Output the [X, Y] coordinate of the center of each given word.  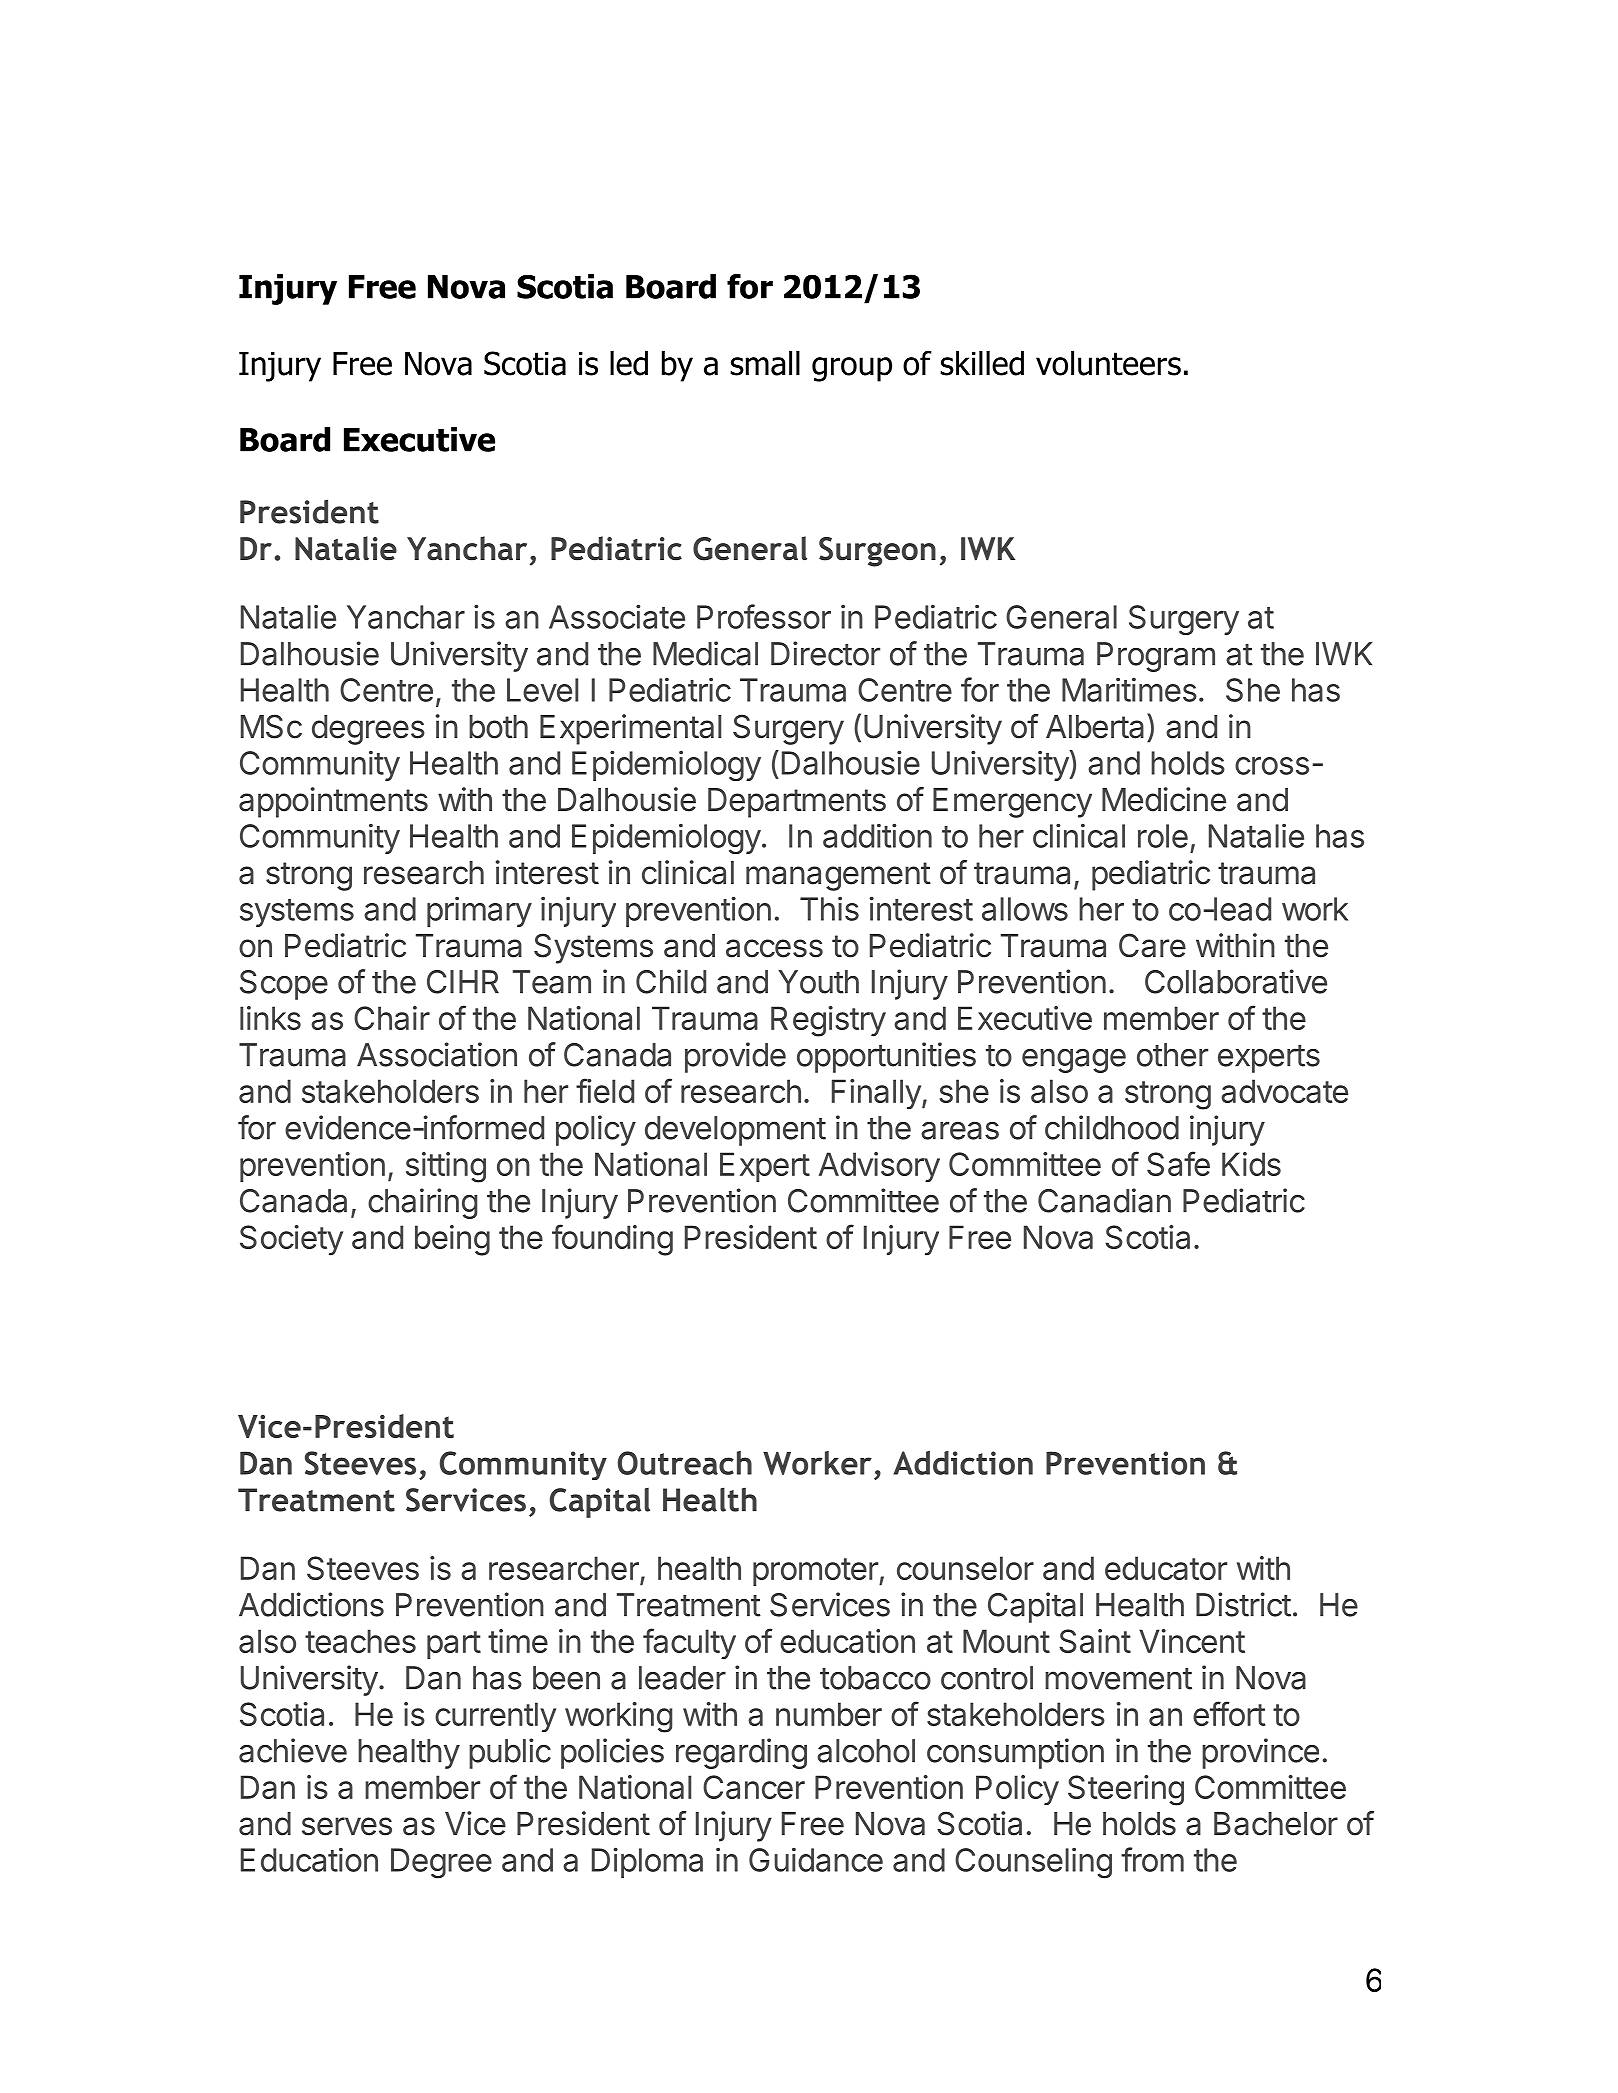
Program [1156, 657]
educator [1166, 1568]
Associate [617, 616]
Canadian [1104, 1200]
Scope [284, 985]
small [765, 363]
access [774, 948]
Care [1152, 945]
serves [347, 1826]
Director [825, 653]
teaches [360, 1641]
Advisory [879, 1167]
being [452, 1240]
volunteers [1108, 363]
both [498, 727]
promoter [816, 1572]
